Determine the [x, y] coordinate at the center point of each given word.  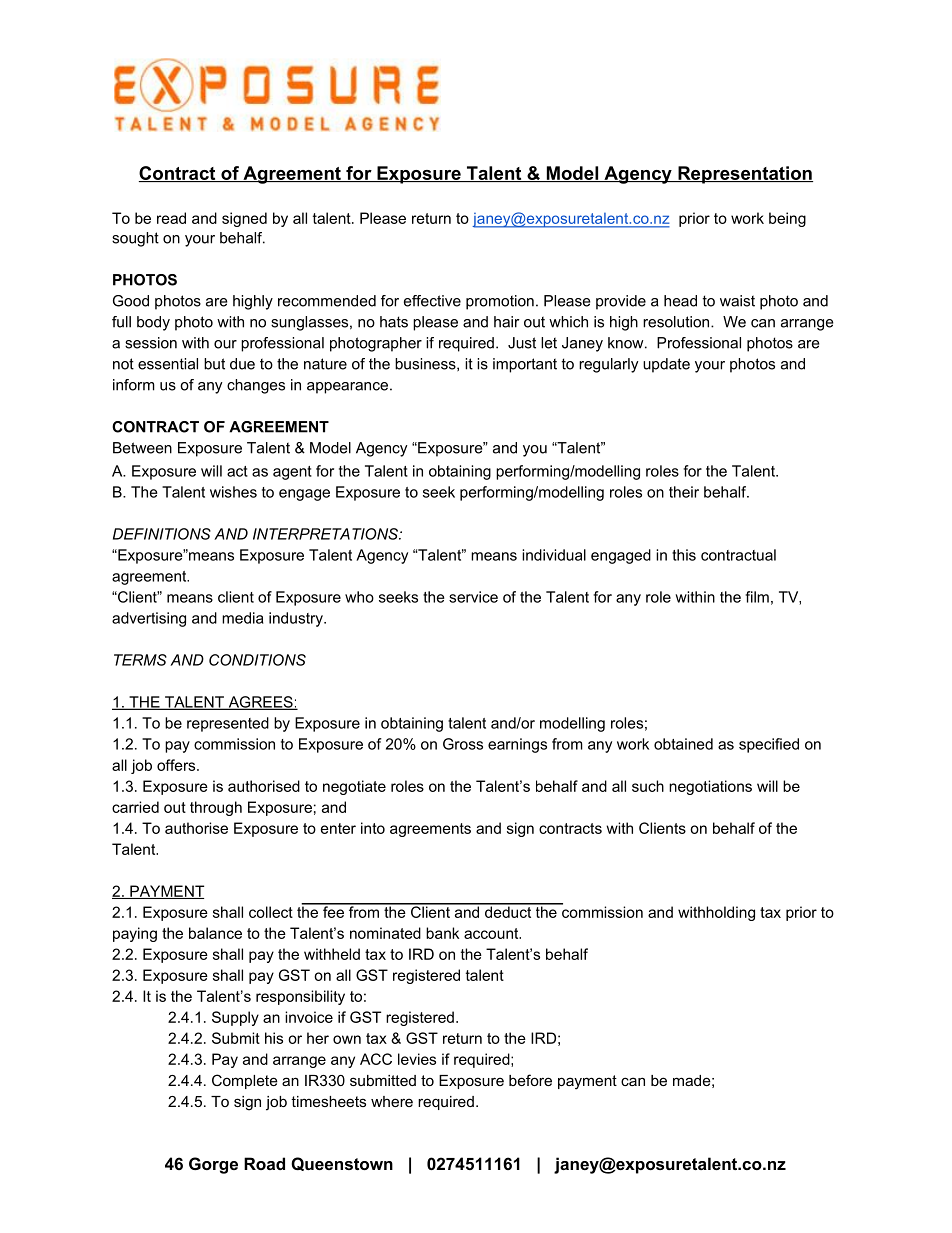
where [392, 1101]
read [171, 218]
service [473, 597]
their [684, 492]
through [216, 808]
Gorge [213, 1165]
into [373, 828]
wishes [233, 492]
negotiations [710, 787]
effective [432, 301]
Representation [744, 175]
